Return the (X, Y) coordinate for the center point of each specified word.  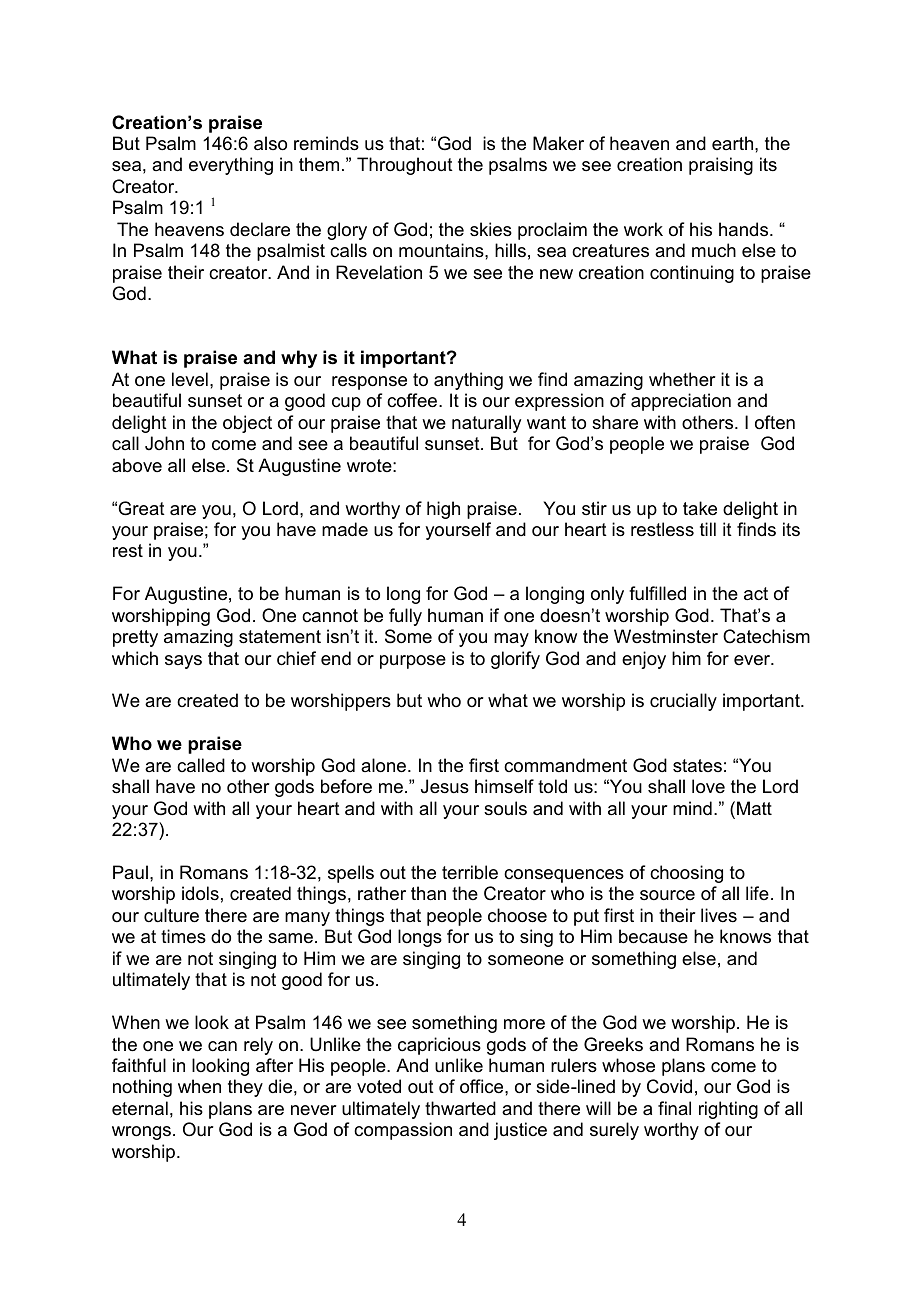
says (183, 662)
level (190, 379)
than (428, 893)
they (245, 1088)
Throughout (405, 166)
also (270, 143)
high (443, 510)
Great (141, 508)
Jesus (445, 786)
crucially (683, 702)
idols (200, 893)
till (708, 529)
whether (682, 379)
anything (468, 381)
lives (719, 915)
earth (734, 143)
